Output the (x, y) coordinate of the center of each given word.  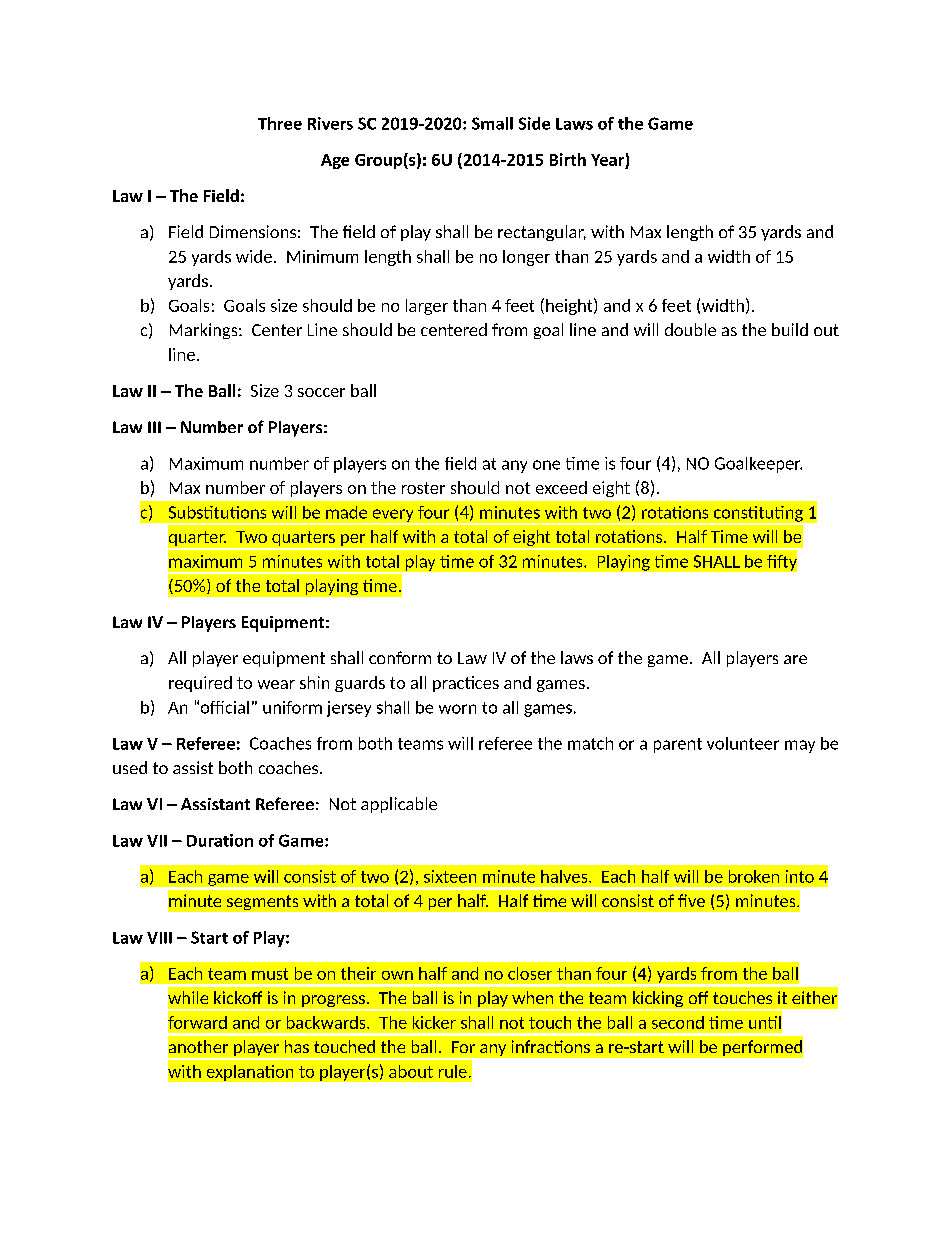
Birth (568, 159)
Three (280, 123)
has (297, 1046)
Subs (187, 512)
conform (400, 657)
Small (492, 123)
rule (453, 1071)
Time (729, 536)
